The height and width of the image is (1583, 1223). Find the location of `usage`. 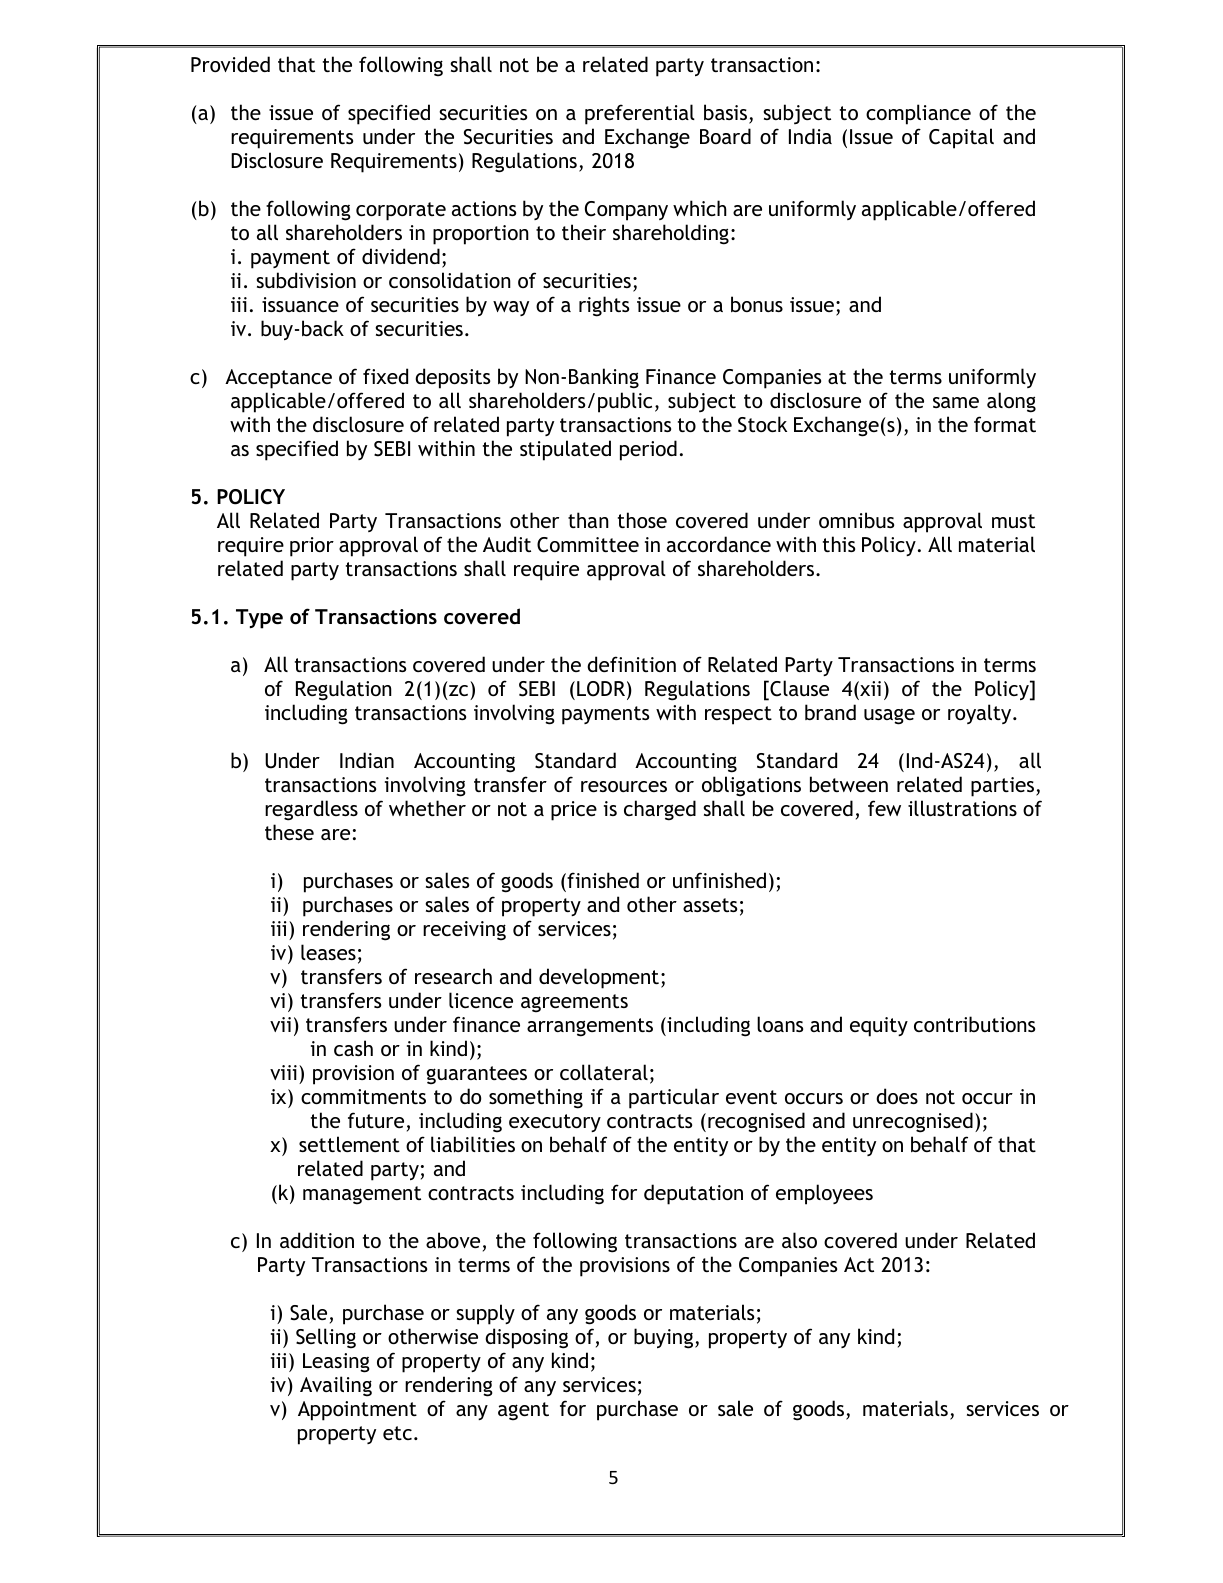

usage is located at coordinates (889, 717).
